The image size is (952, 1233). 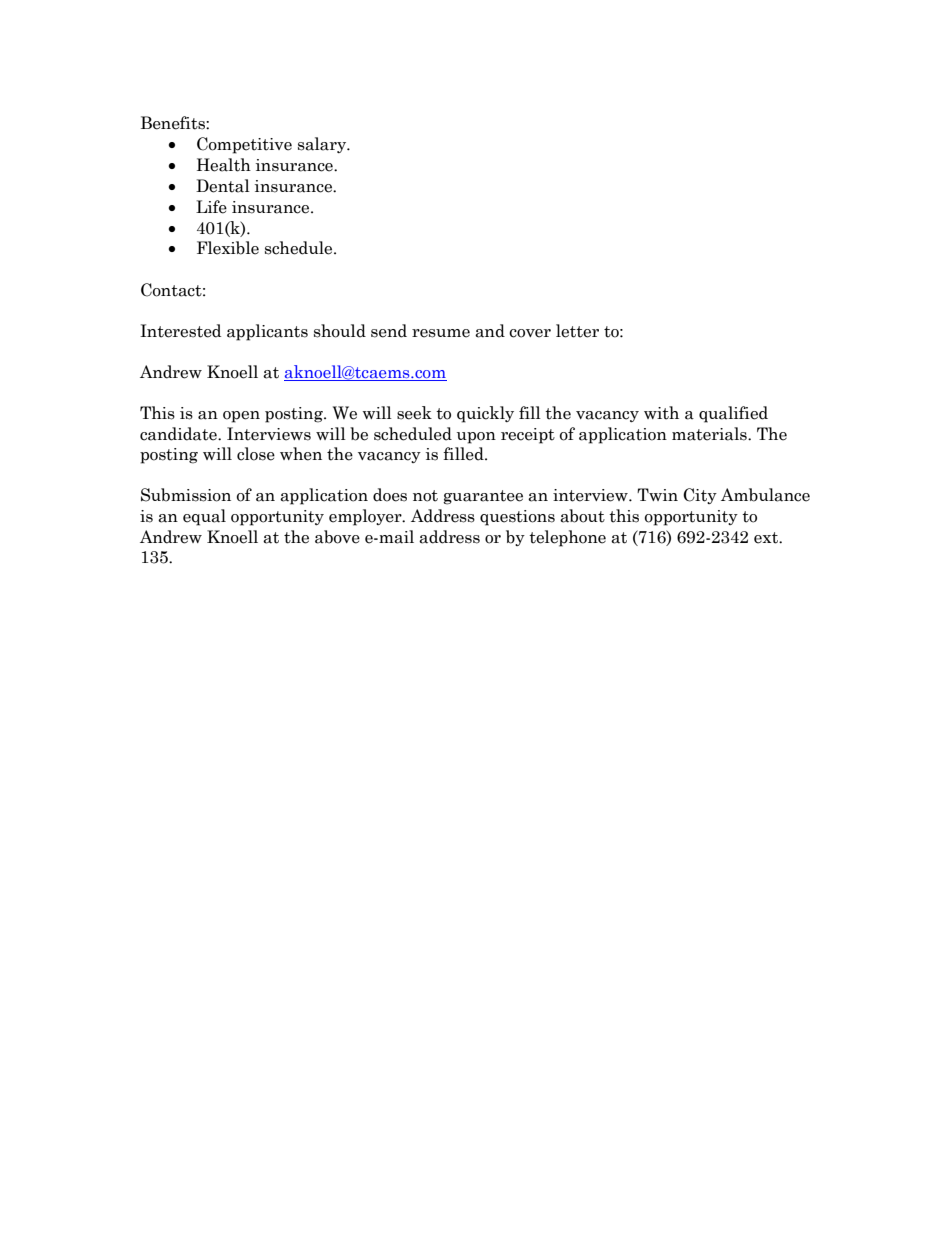 I want to click on Competitive, so click(x=244, y=145).
